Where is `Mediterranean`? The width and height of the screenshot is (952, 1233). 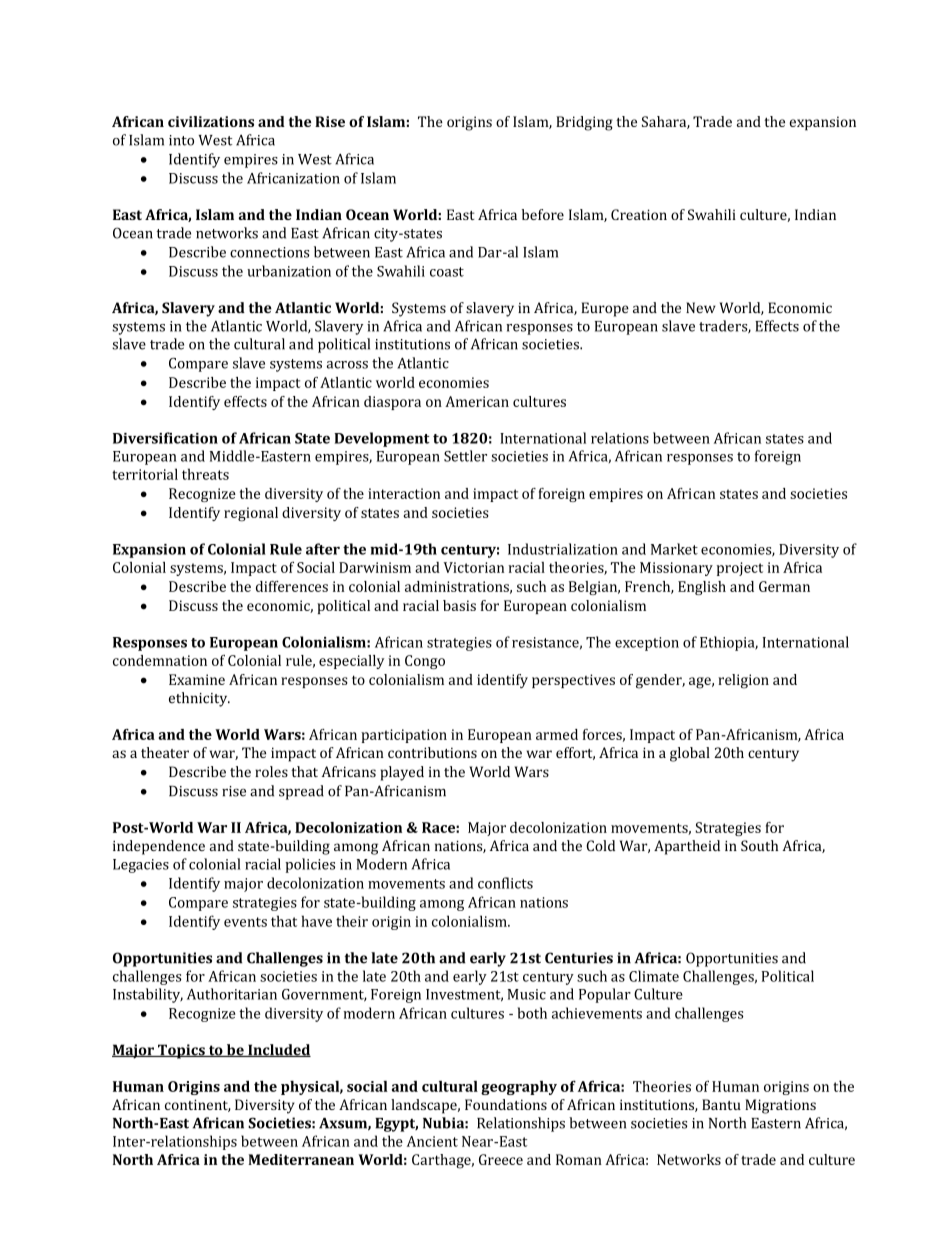 Mediterranean is located at coordinates (301, 1159).
